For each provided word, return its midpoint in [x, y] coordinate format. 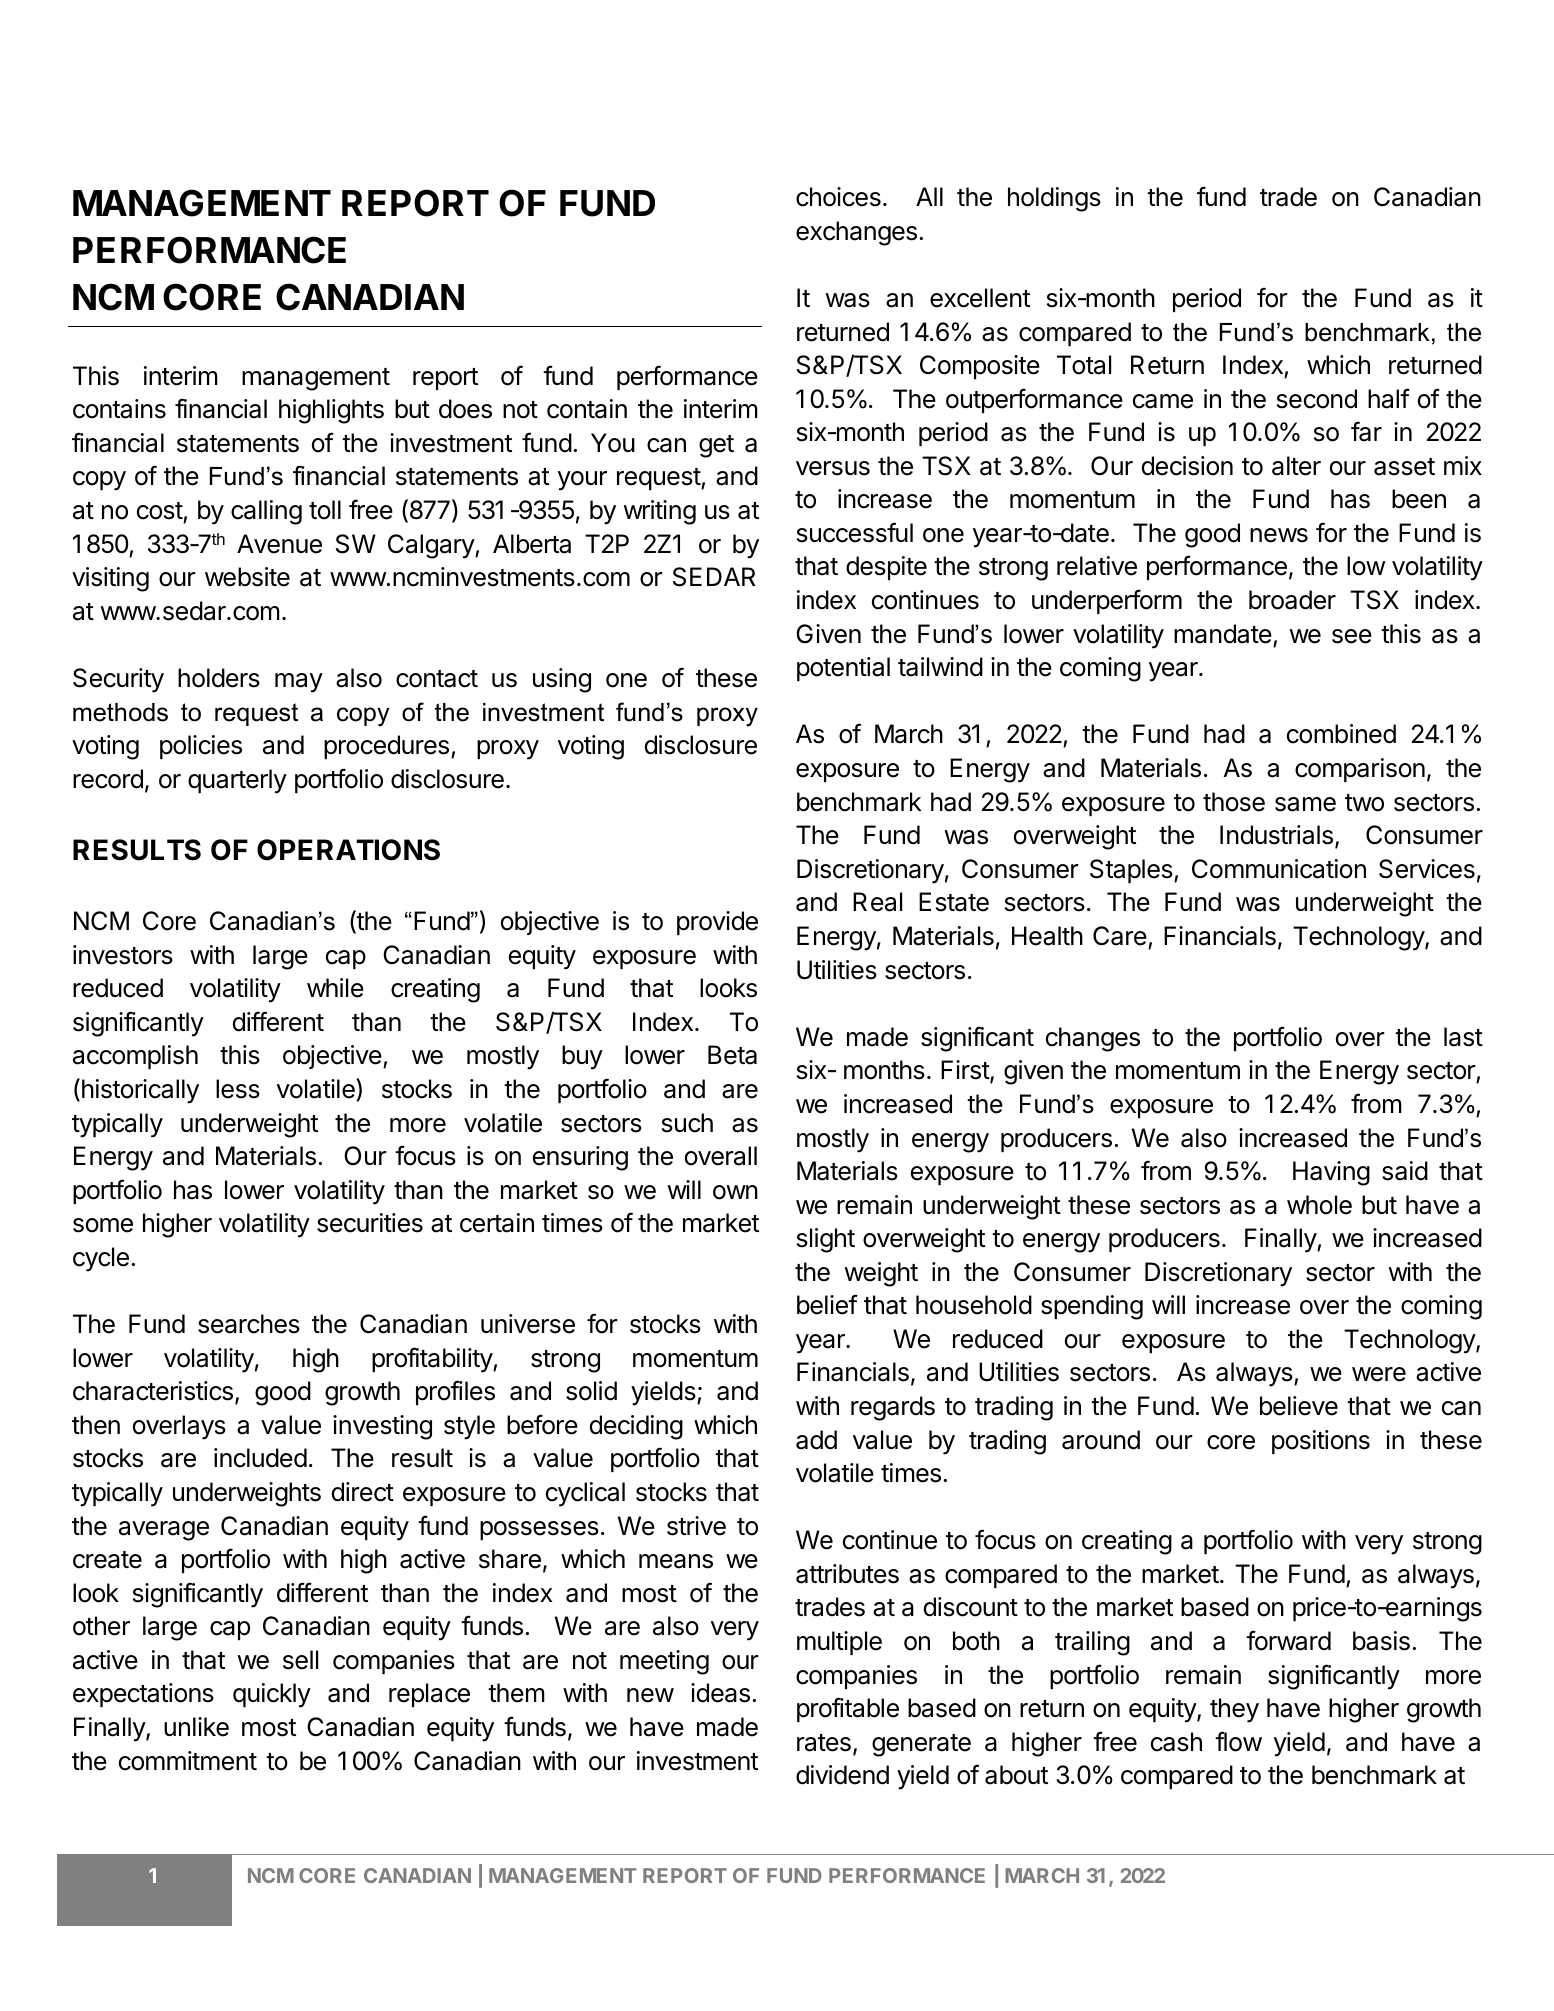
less [238, 1089]
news [1279, 535]
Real [877, 902]
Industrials [1276, 835]
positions [1321, 1442]
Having [1331, 1173]
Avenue [279, 544]
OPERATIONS [348, 850]
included [260, 1458]
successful [855, 532]
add [816, 1440]
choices [838, 197]
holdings [1054, 199]
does [465, 409]
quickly [272, 1695]
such [687, 1123]
